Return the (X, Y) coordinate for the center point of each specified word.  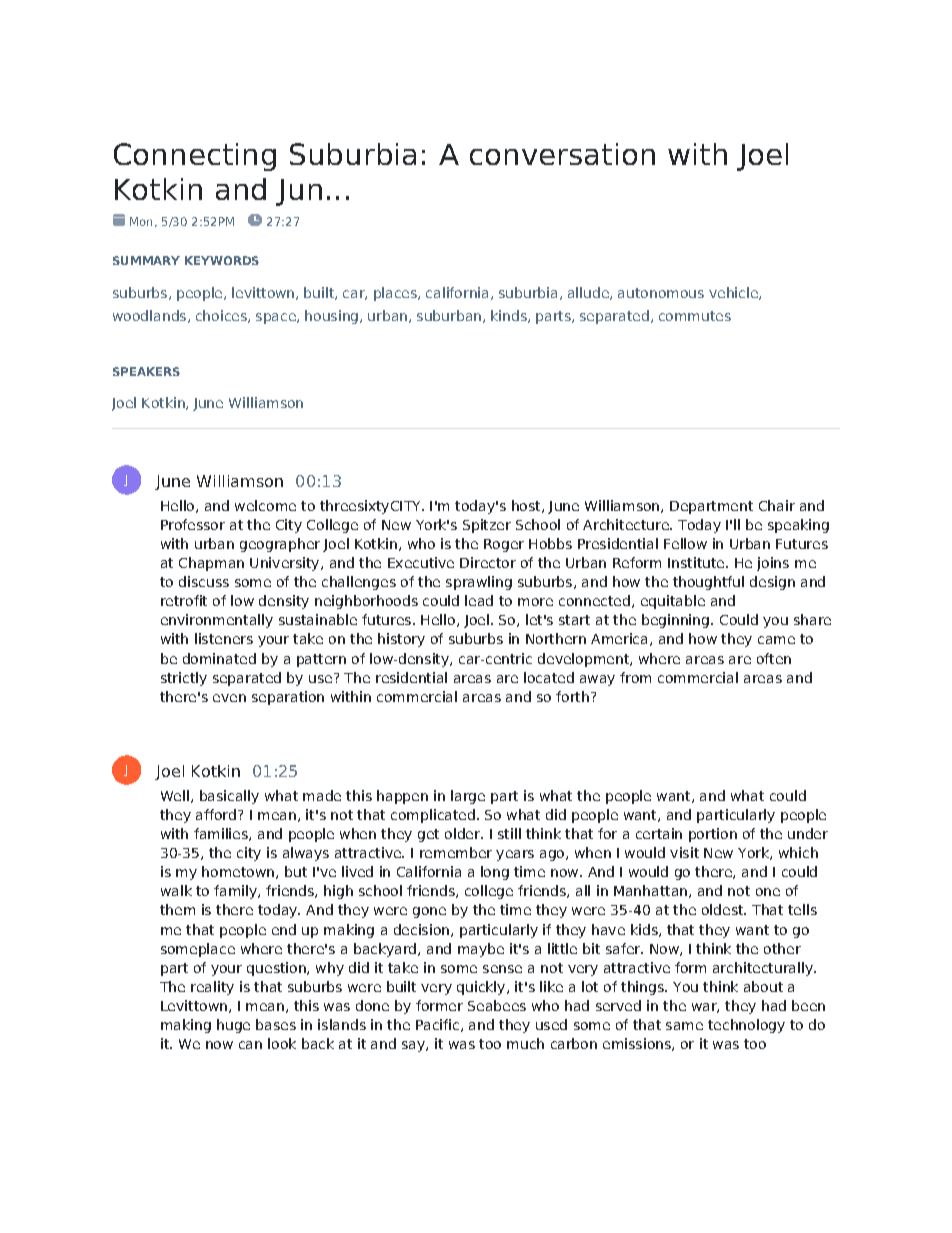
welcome (265, 505)
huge (233, 1026)
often (774, 658)
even (229, 698)
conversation (562, 154)
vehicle (734, 293)
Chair (777, 505)
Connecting (195, 157)
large (468, 797)
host (527, 506)
